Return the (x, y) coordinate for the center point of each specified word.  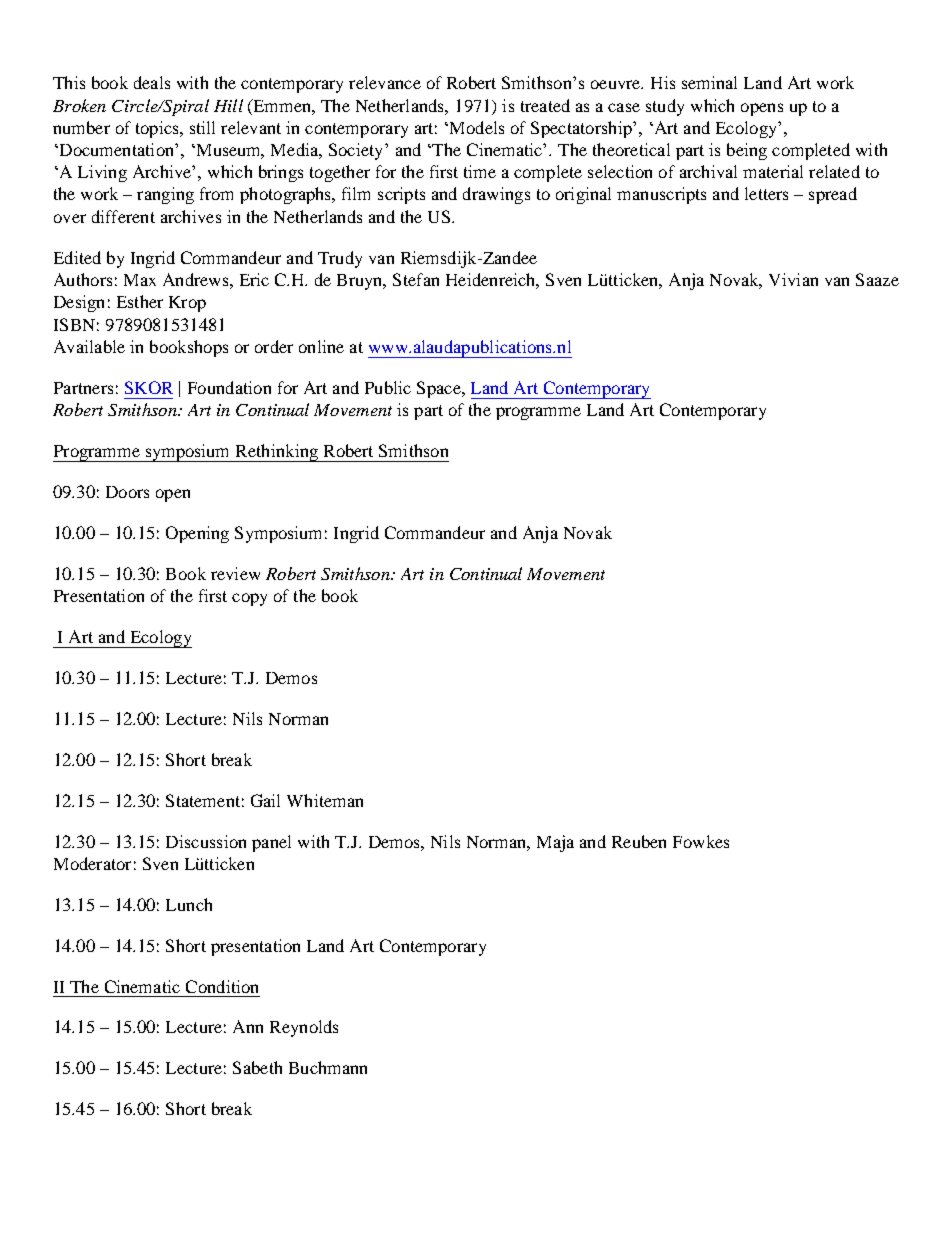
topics (158, 129)
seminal (709, 82)
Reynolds (304, 1028)
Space (440, 389)
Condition (222, 986)
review (235, 573)
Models (475, 127)
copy (249, 599)
